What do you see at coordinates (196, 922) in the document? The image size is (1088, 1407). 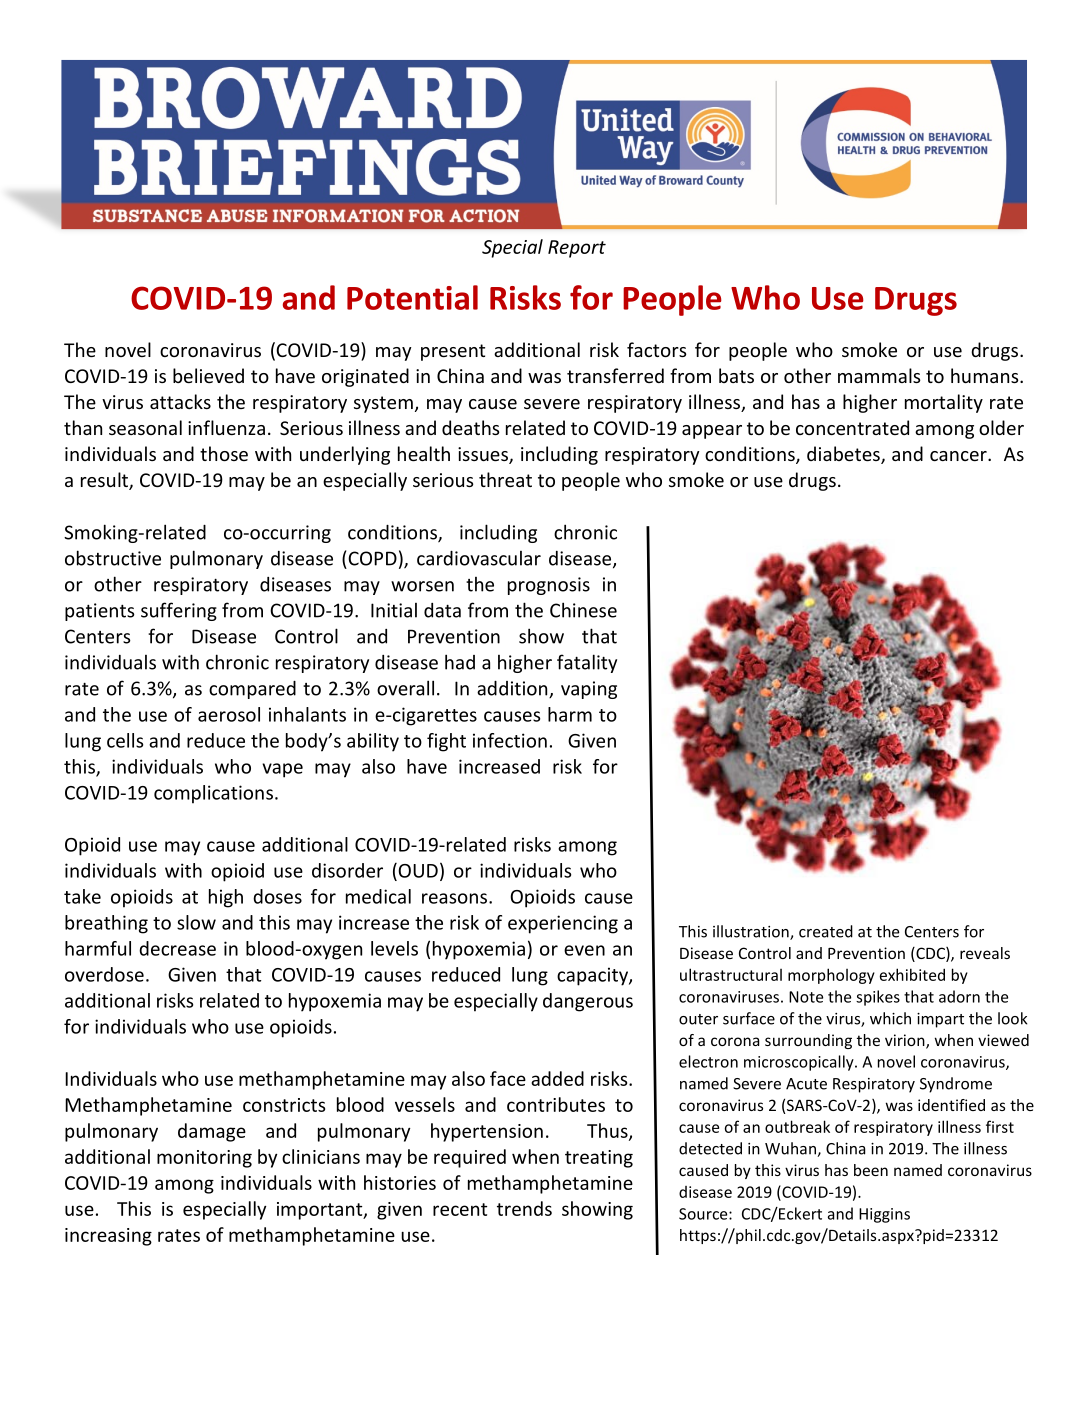 I see `slow` at bounding box center [196, 922].
